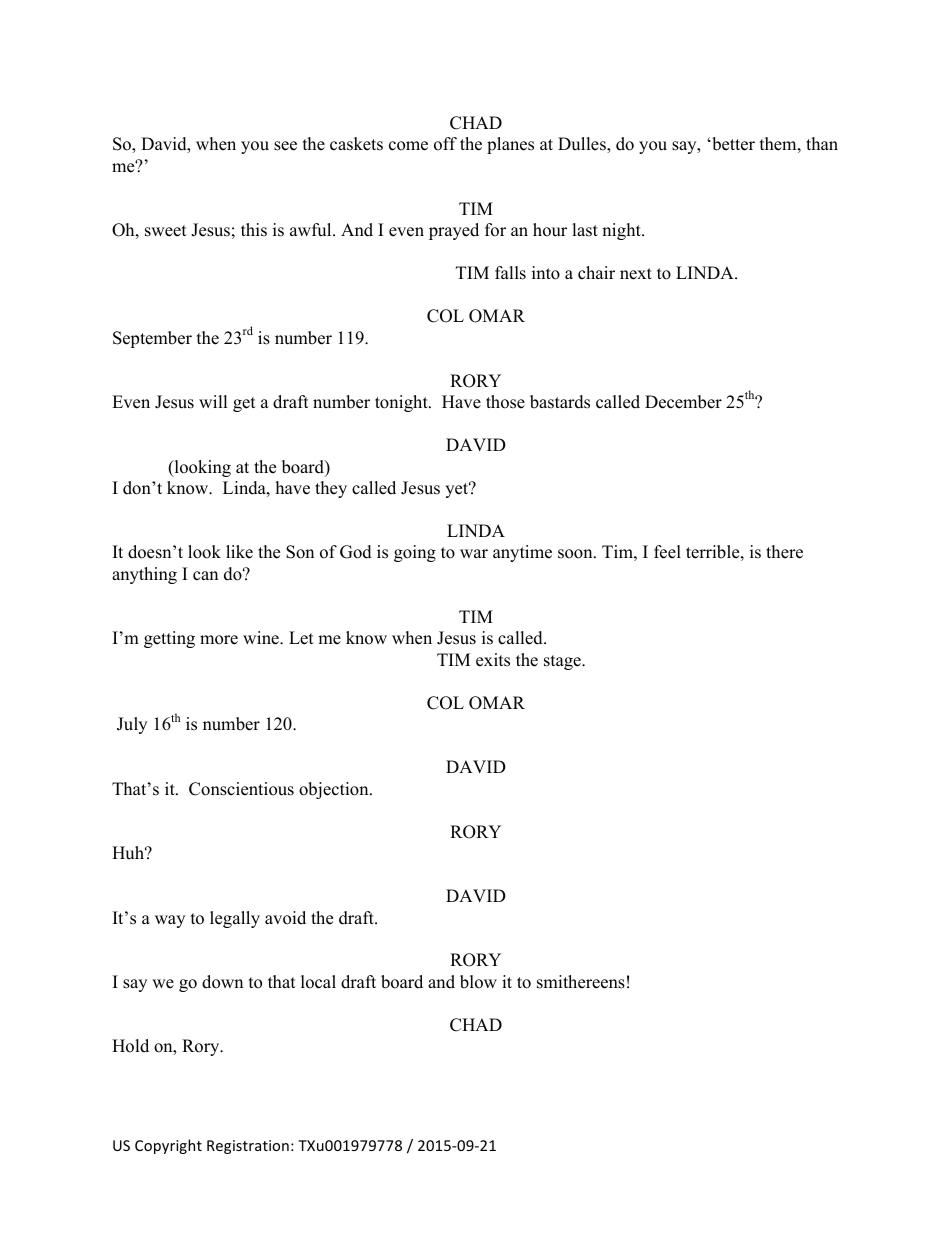 Image resolution: width=952 pixels, height=1233 pixels. I want to click on blow, so click(478, 982).
